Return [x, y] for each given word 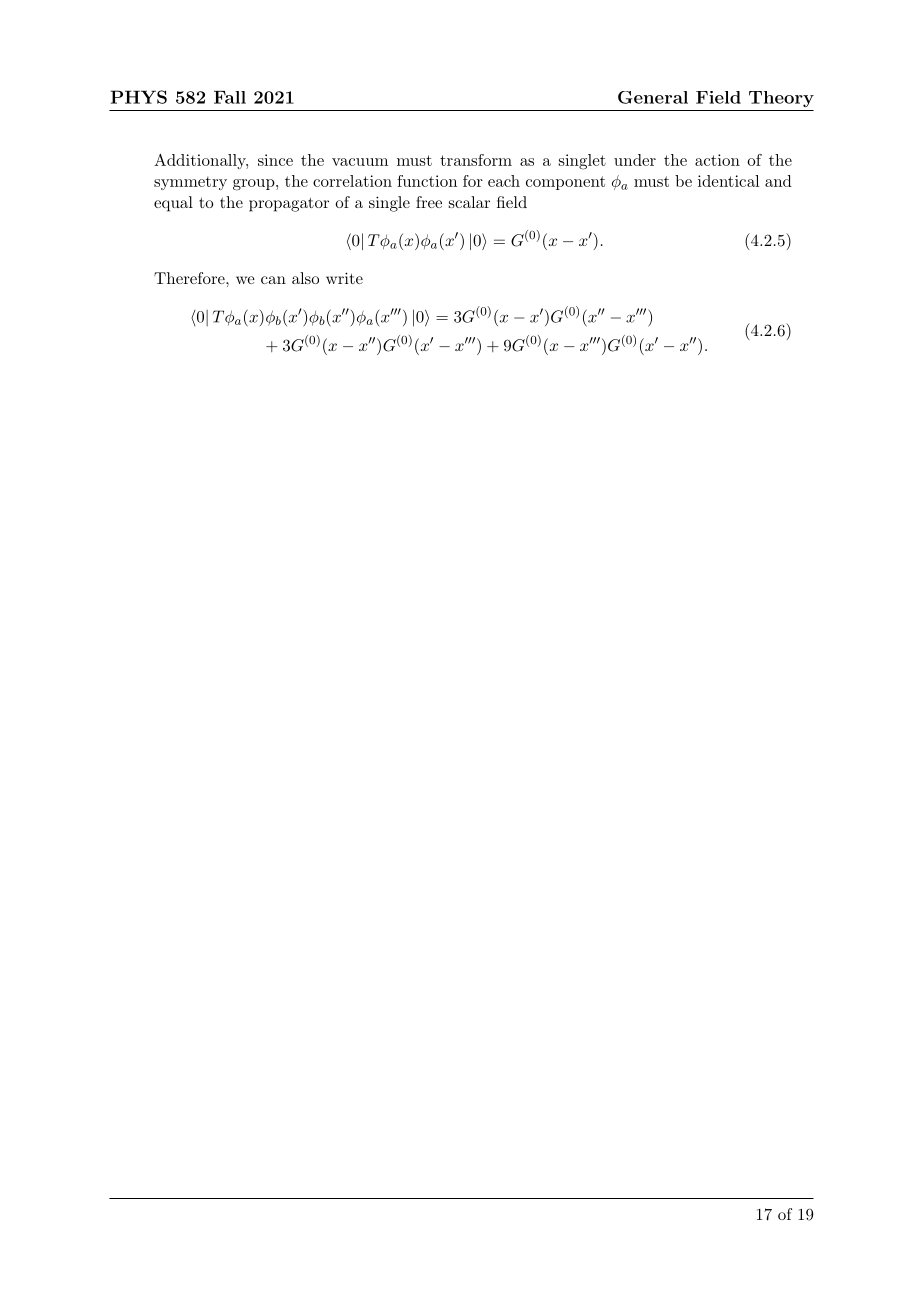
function [427, 181]
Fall [230, 97]
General [653, 97]
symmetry [190, 183]
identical [728, 181]
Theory [781, 99]
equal [173, 204]
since [275, 160]
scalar [469, 202]
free [429, 202]
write [344, 278]
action [717, 160]
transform [476, 160]
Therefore [190, 278]
